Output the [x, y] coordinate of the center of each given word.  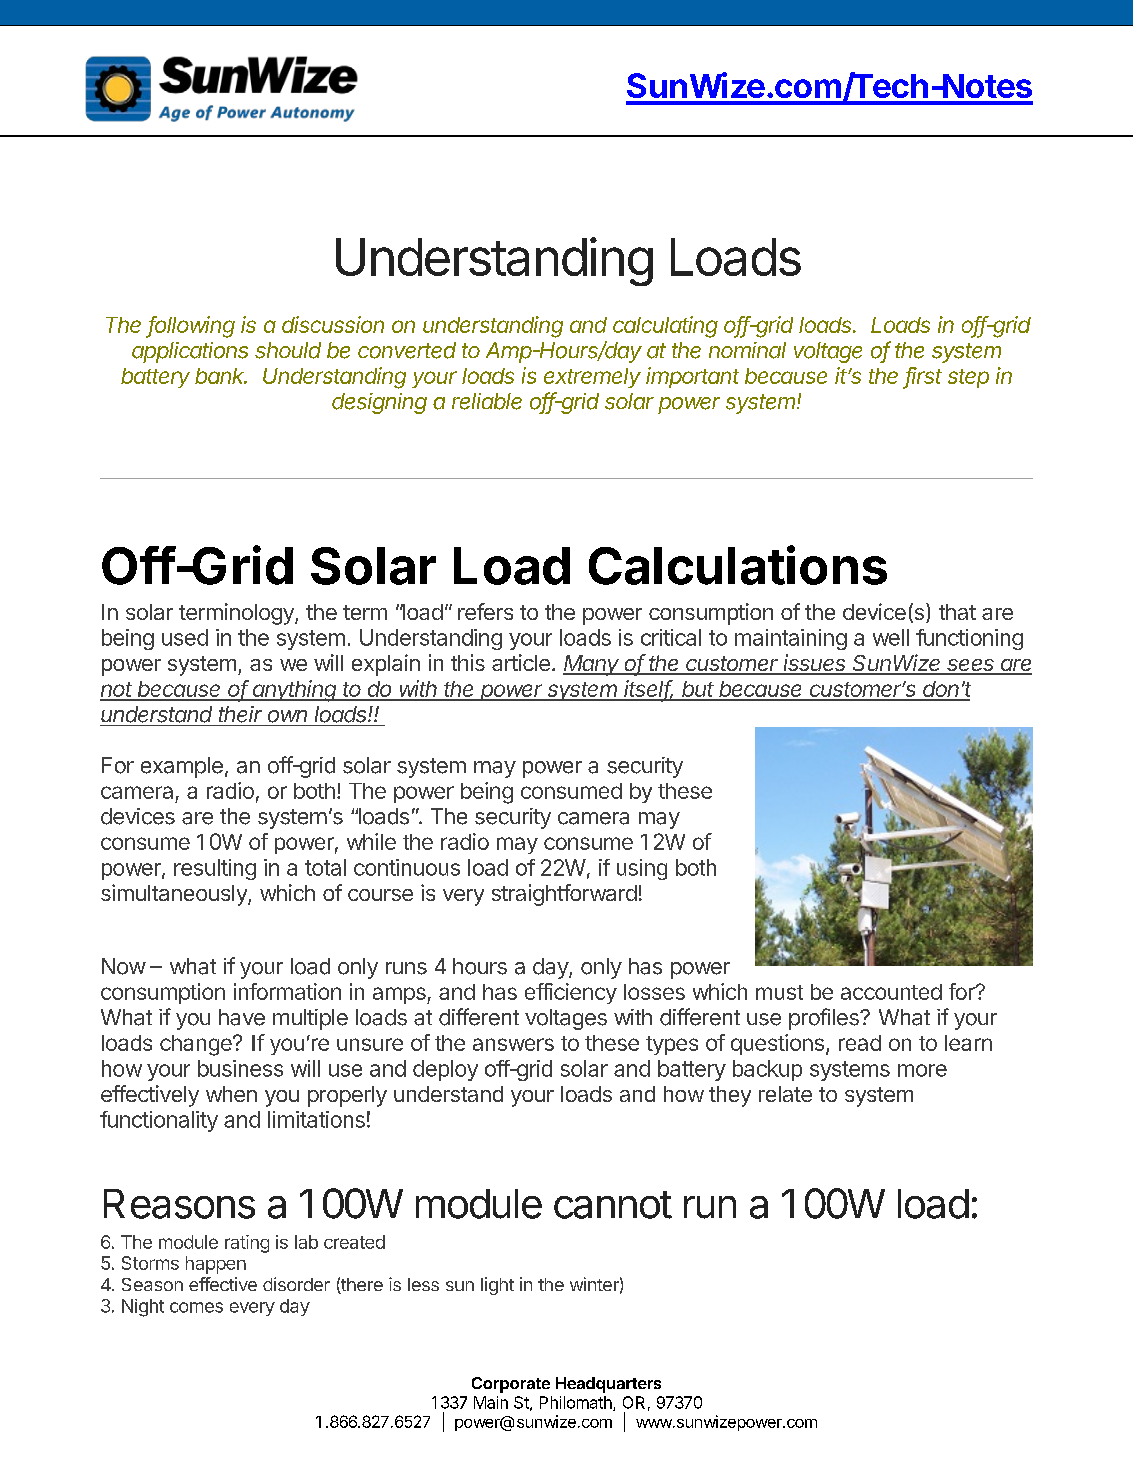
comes [196, 1307]
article [521, 662]
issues [815, 664]
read [860, 1043]
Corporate [511, 1385]
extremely [592, 378]
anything [295, 691]
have [242, 1017]
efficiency [571, 993]
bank [221, 376]
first [924, 376]
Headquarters [608, 1385]
